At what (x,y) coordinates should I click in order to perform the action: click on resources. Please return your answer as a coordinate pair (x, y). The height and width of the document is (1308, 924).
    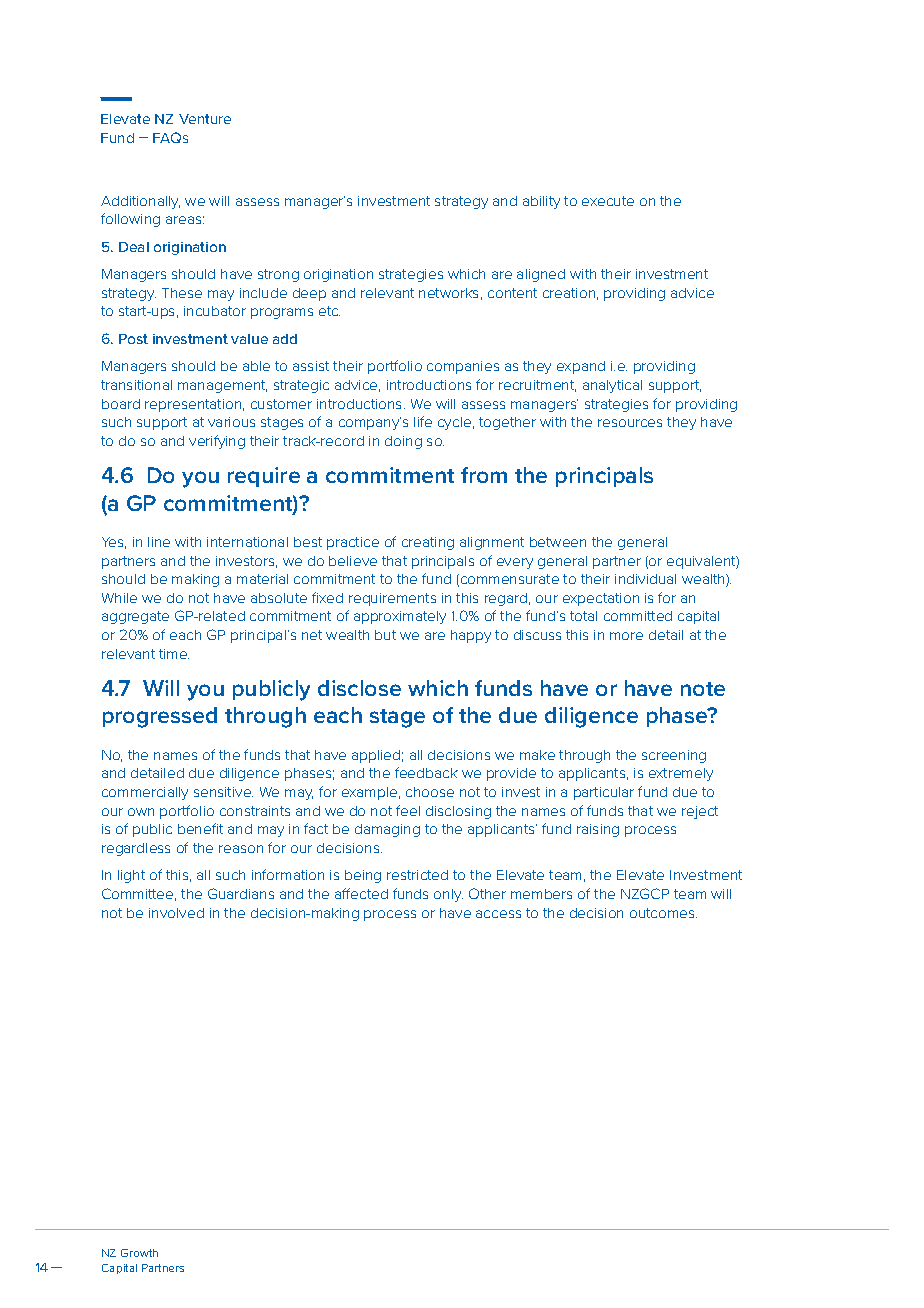
    Looking at the image, I should click on (630, 423).
